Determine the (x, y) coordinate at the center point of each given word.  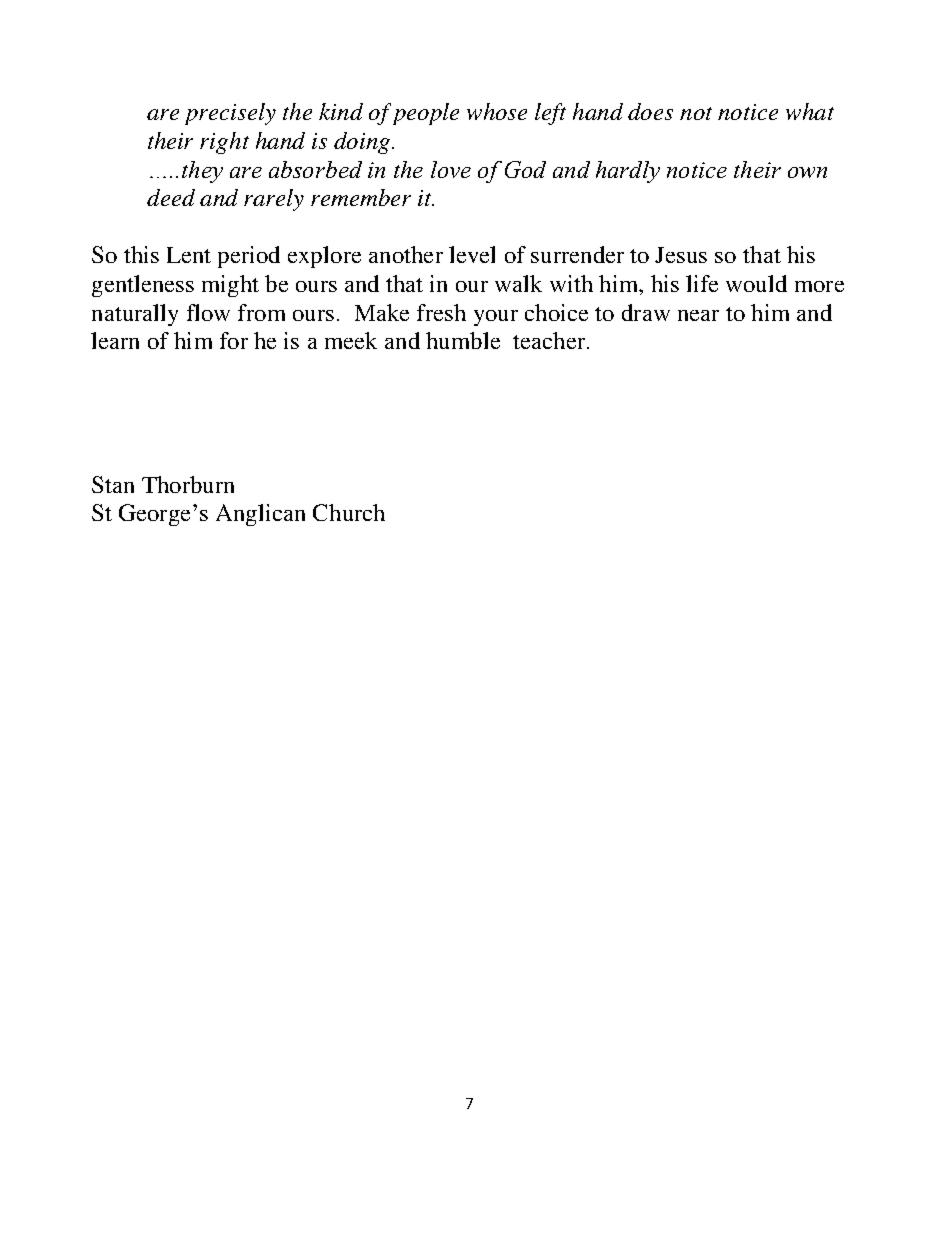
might (230, 286)
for (234, 340)
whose (497, 111)
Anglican (260, 515)
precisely (230, 114)
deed (171, 197)
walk (518, 283)
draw (646, 312)
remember (361, 197)
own (807, 172)
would (756, 283)
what (810, 111)
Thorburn (188, 484)
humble (463, 340)
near (698, 315)
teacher (549, 340)
